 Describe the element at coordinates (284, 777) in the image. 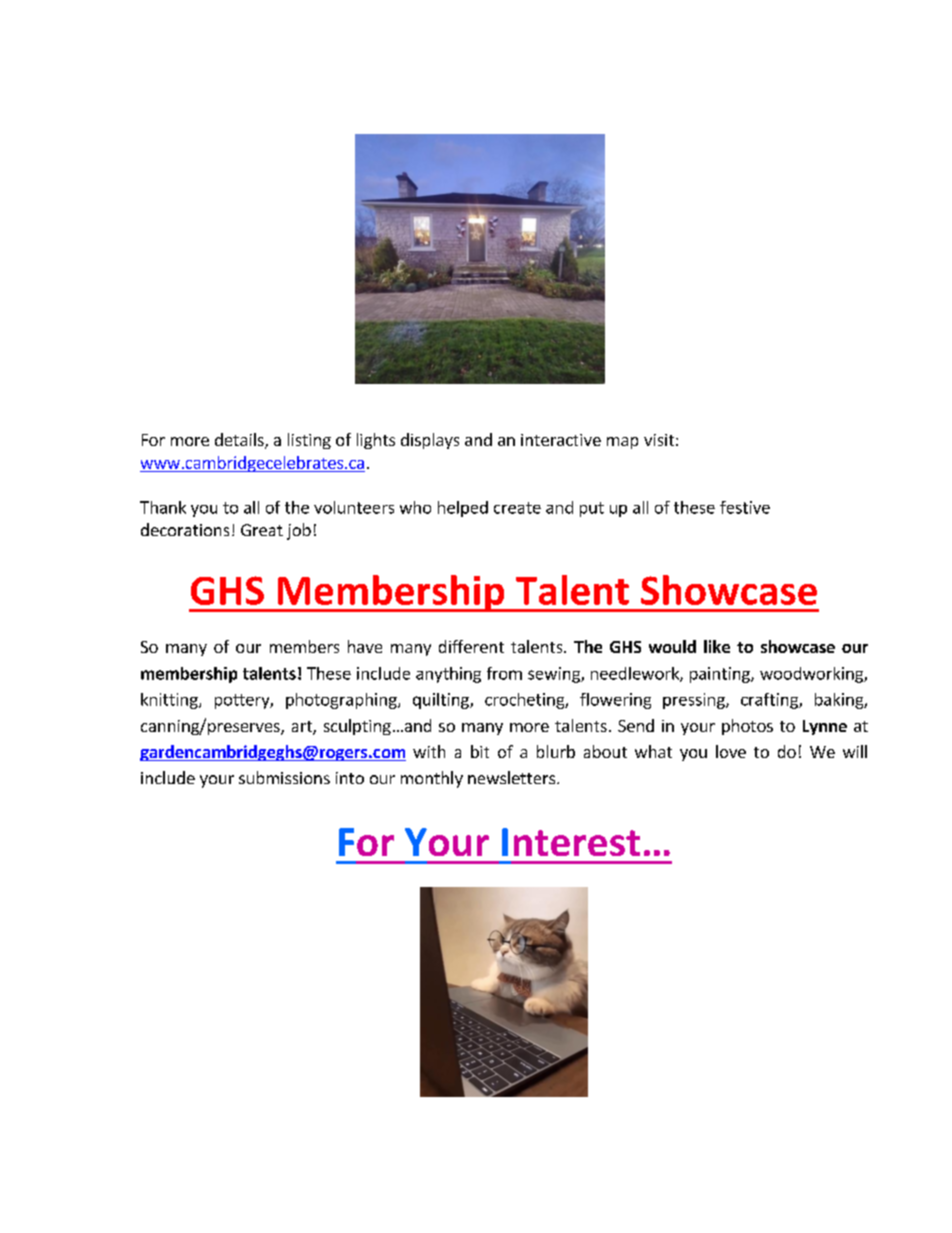

I see `submissions` at that location.
